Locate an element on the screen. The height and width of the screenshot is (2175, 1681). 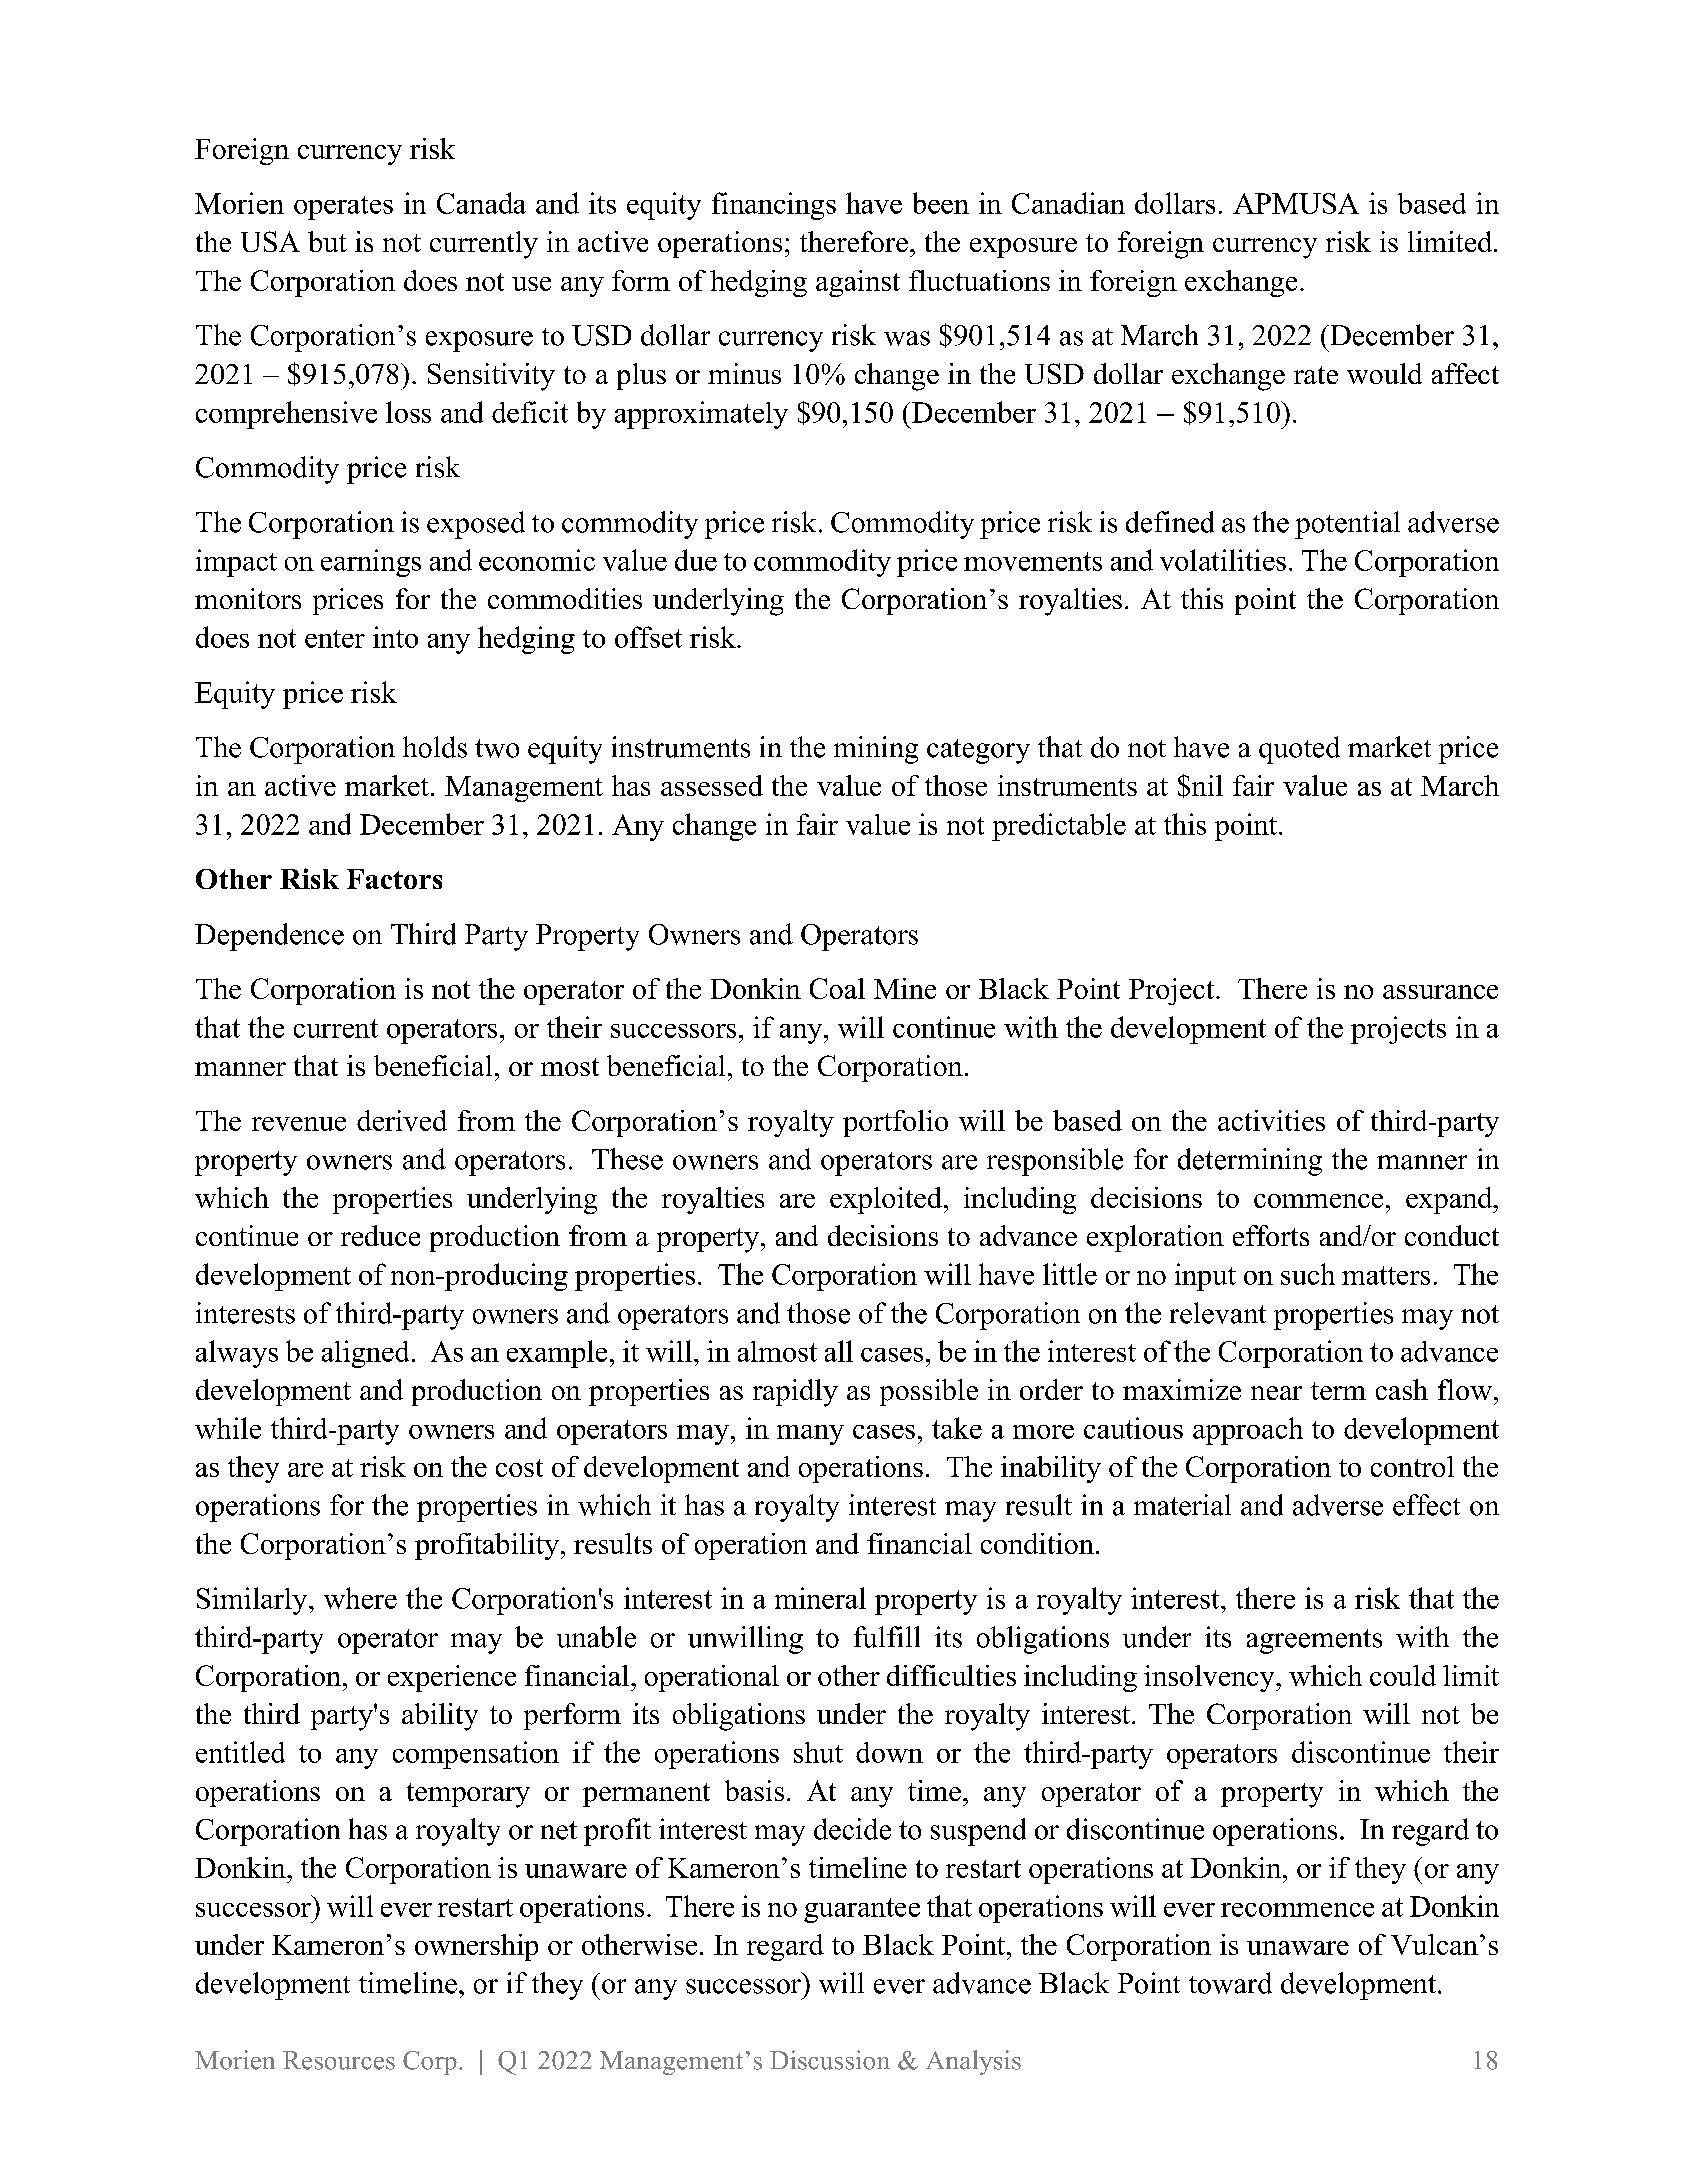
category is located at coordinates (978, 751).
